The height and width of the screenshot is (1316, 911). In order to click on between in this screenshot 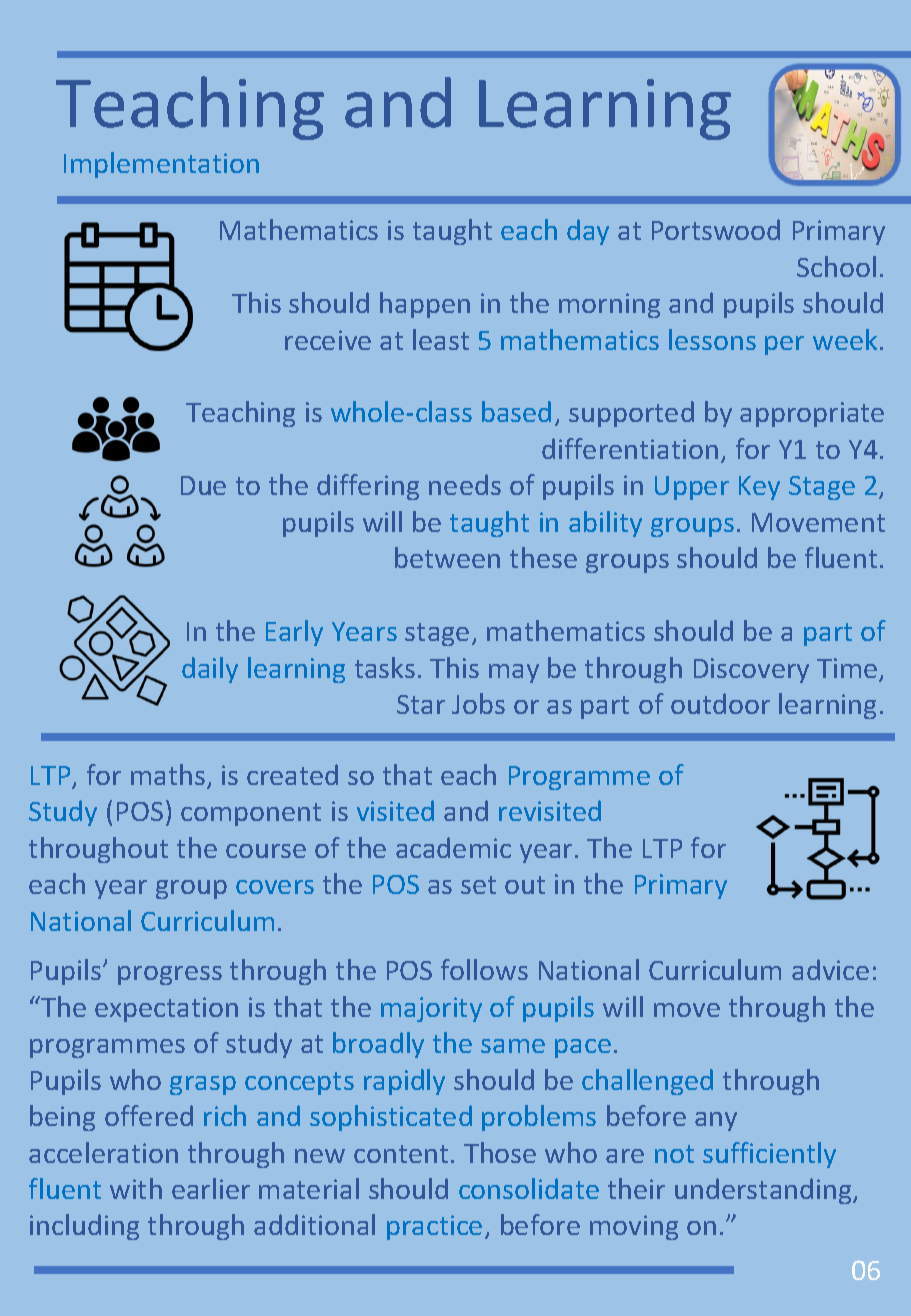, I will do `click(447, 557)`.
